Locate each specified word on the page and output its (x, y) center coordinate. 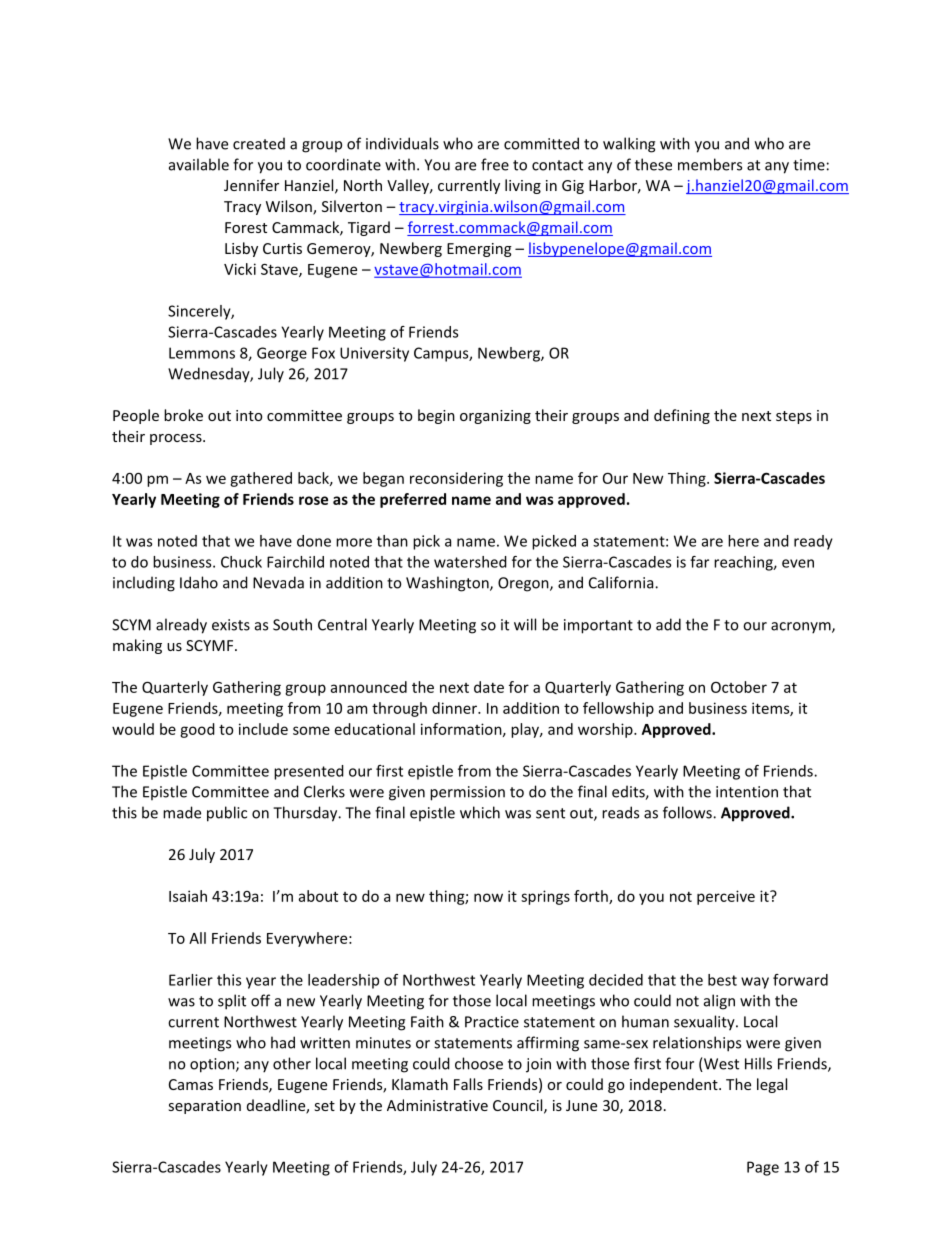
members (710, 164)
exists (231, 625)
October (739, 687)
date (489, 687)
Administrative (437, 1105)
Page (763, 1168)
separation (205, 1107)
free (495, 164)
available (199, 164)
